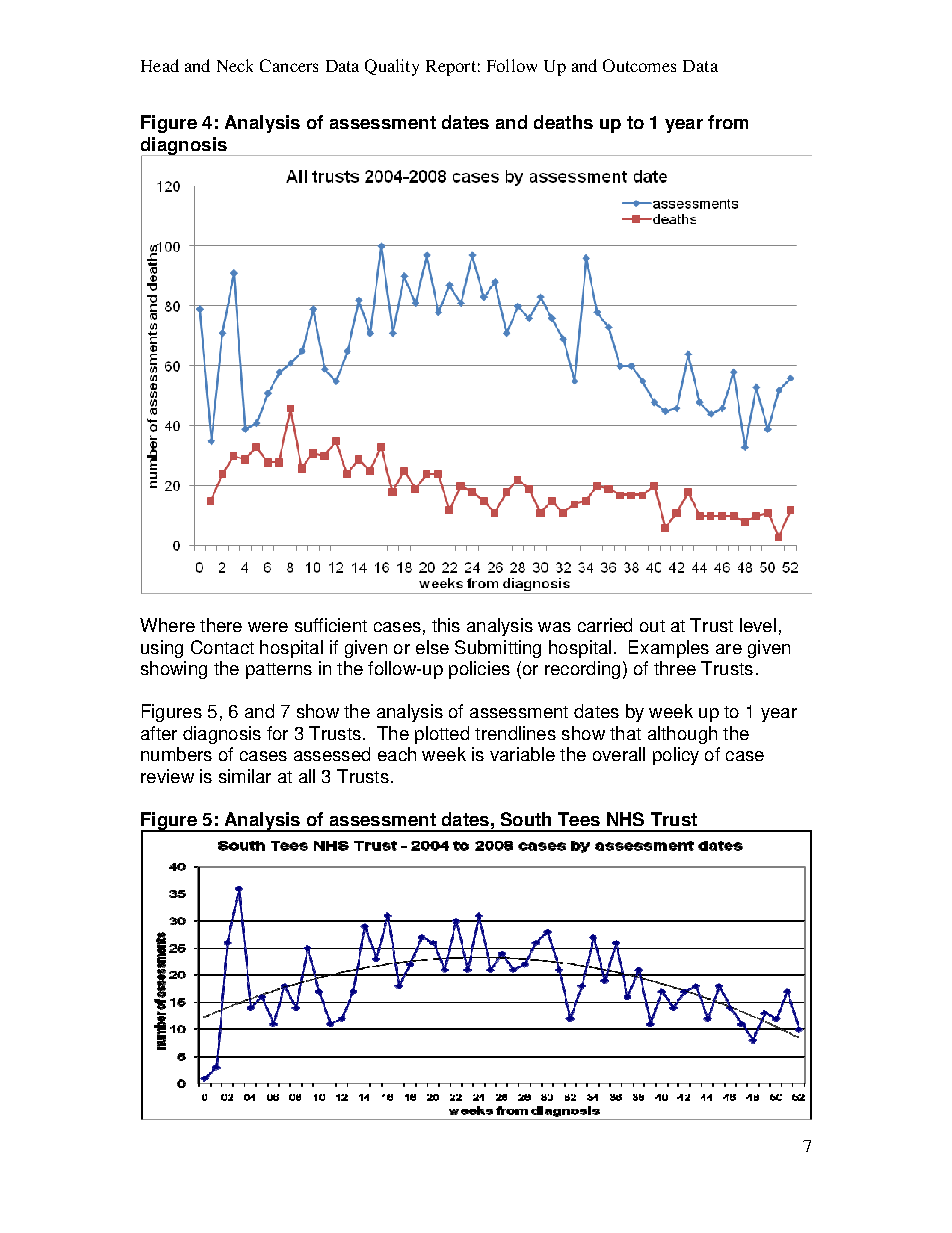  Describe the element at coordinates (245, 776) in the screenshot. I see `similar` at that location.
